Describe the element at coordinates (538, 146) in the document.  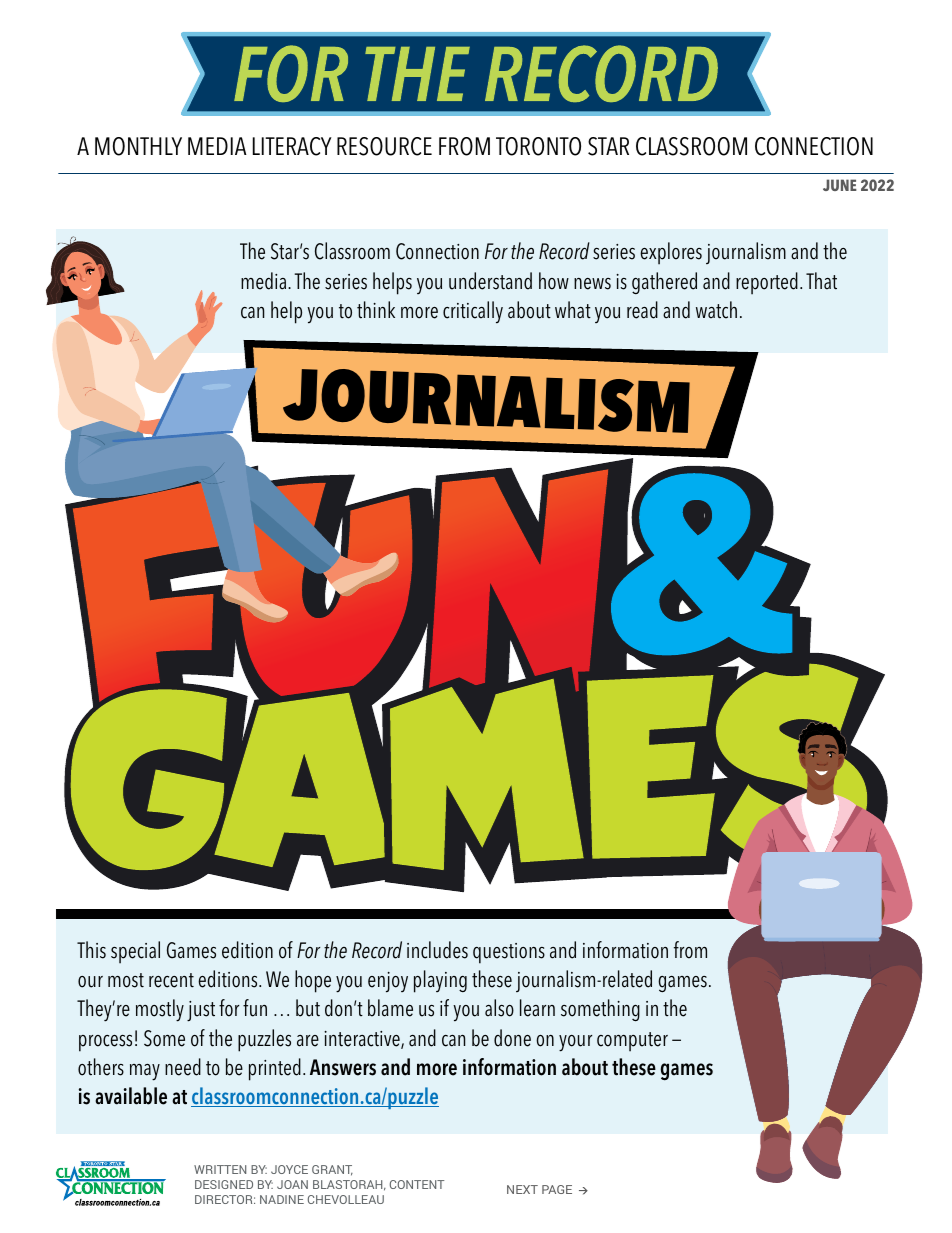
I see `TORONTO` at that location.
